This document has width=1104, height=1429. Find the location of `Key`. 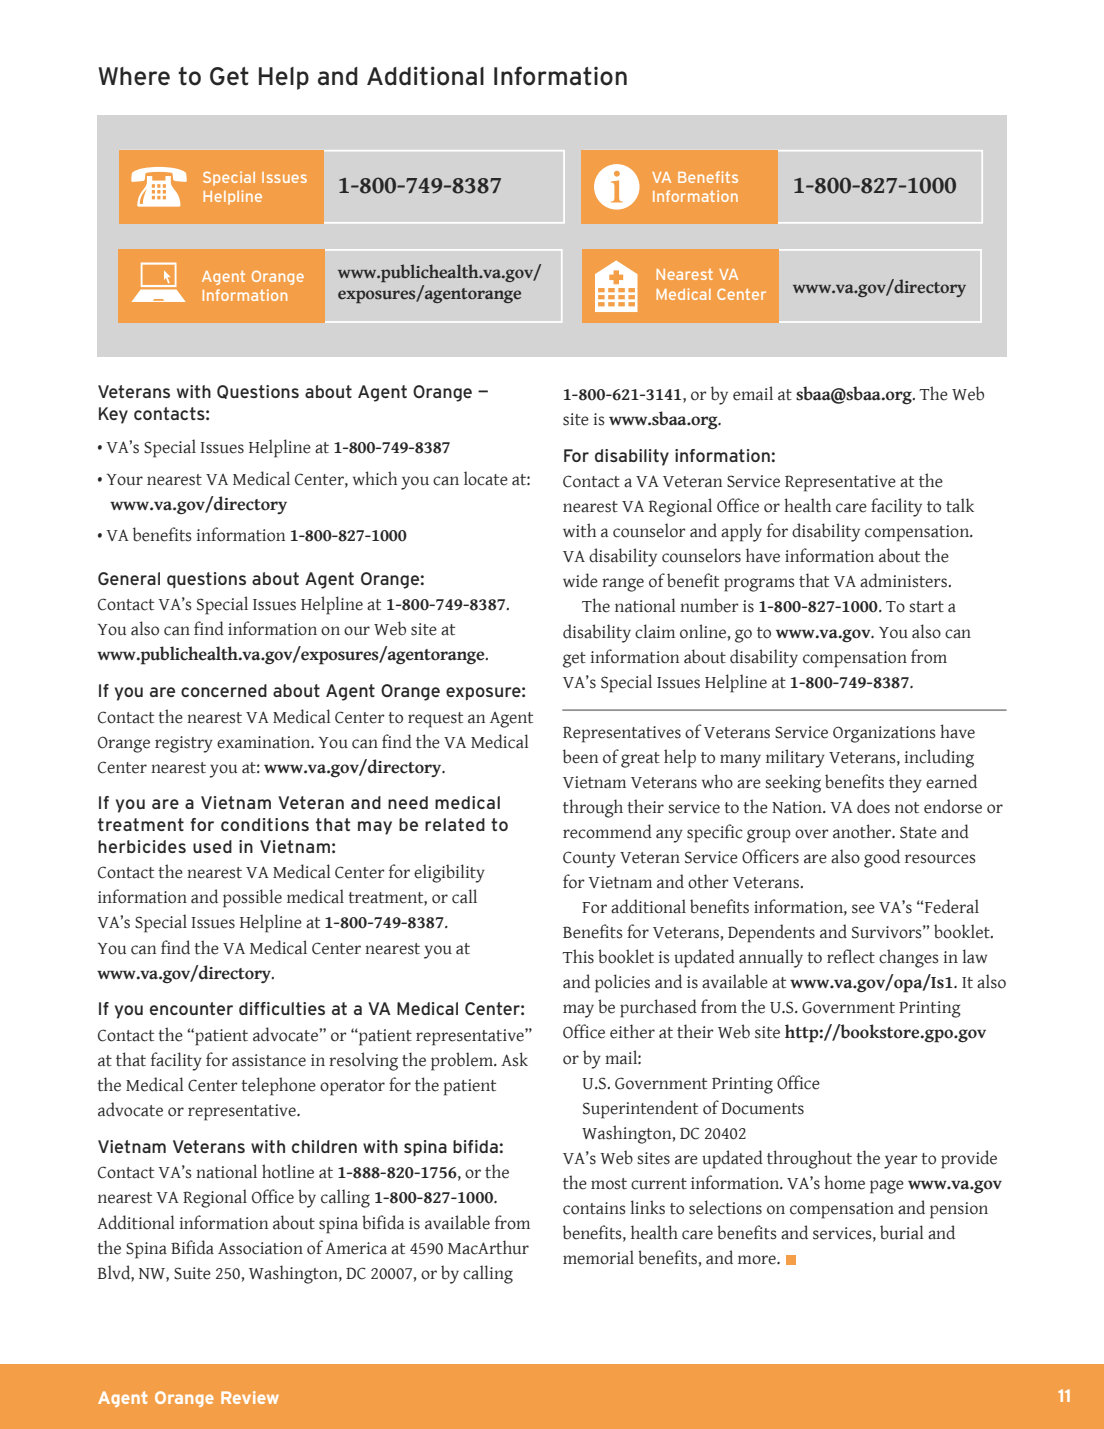

Key is located at coordinates (113, 415).
